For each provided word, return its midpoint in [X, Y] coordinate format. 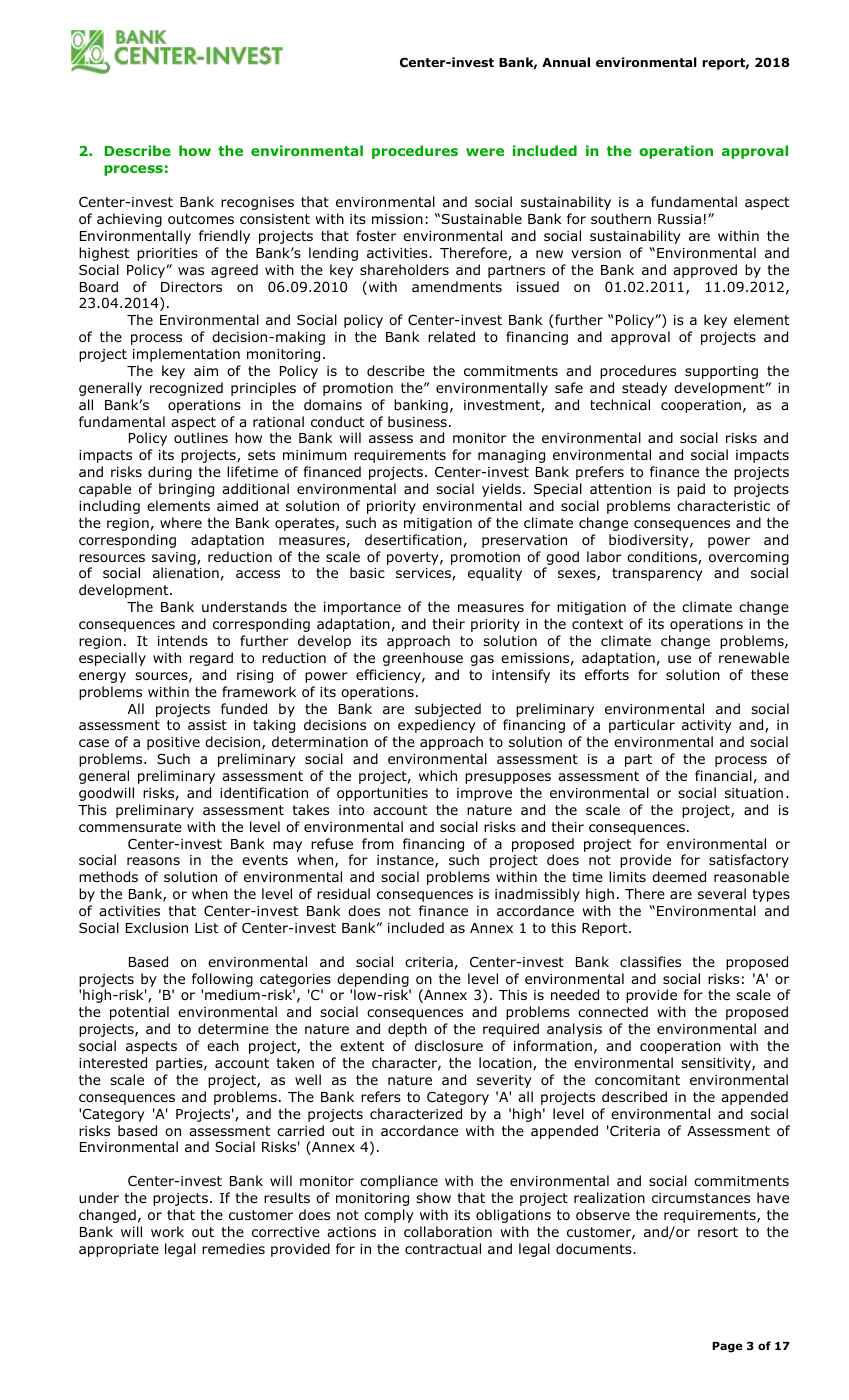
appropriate [119, 1250]
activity [707, 726]
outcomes [201, 219]
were [485, 152]
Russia [679, 219]
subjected [448, 710]
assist [207, 725]
